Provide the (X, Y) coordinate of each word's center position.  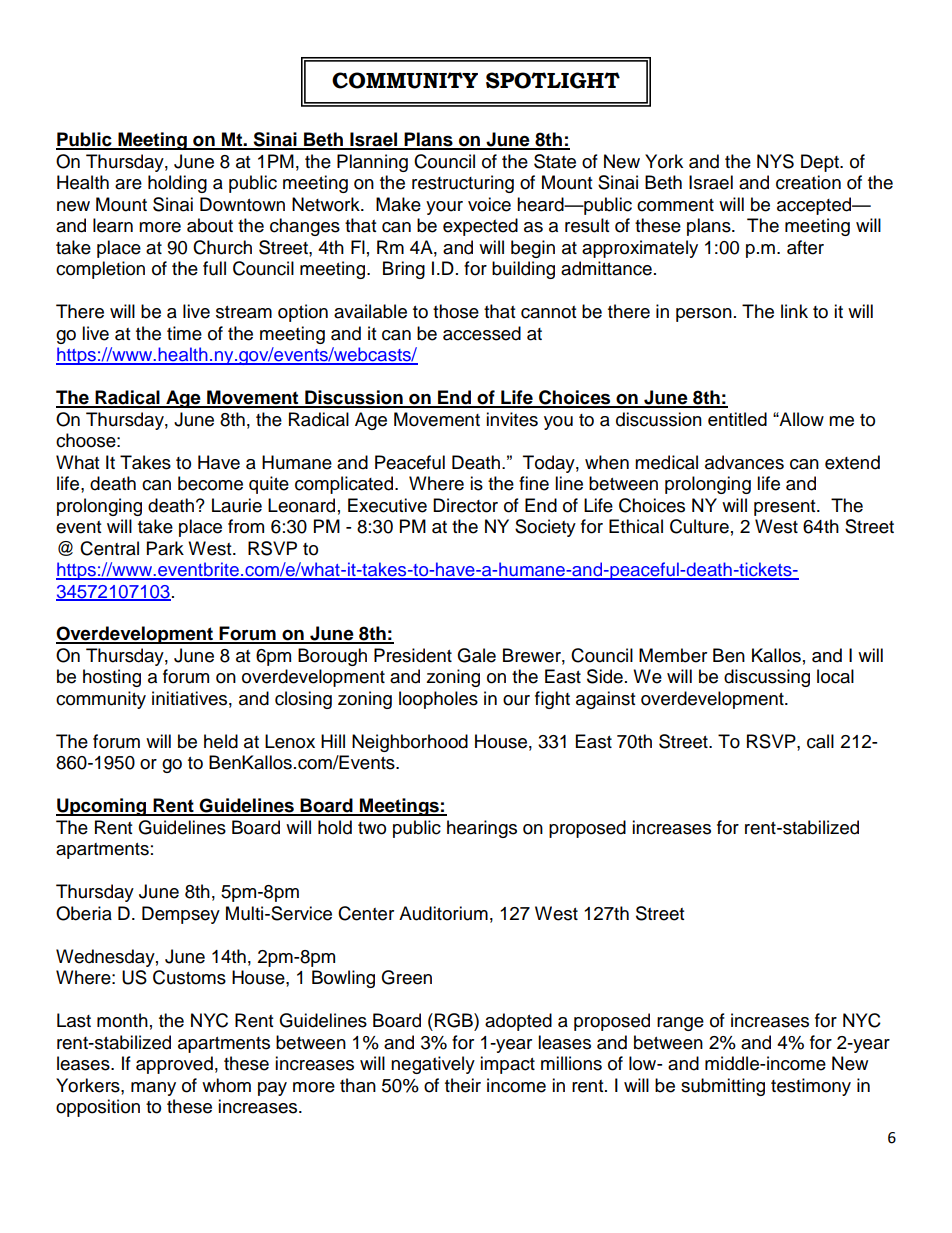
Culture (699, 526)
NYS (775, 161)
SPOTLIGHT (553, 80)
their (463, 1085)
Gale (476, 655)
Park (165, 548)
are (128, 184)
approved (174, 1065)
